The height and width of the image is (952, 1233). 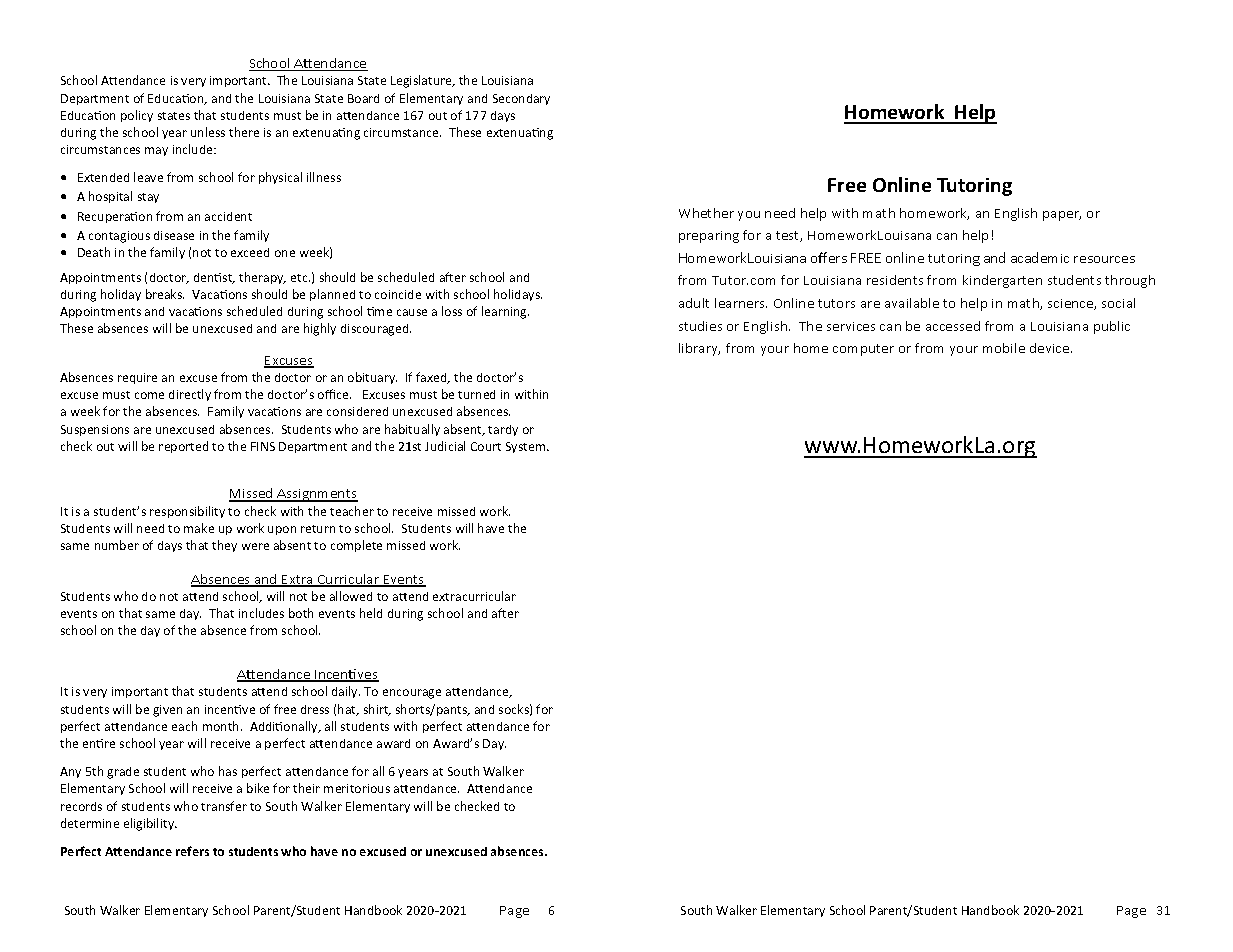 What do you see at coordinates (150, 824) in the image?
I see `eligibility` at bounding box center [150, 824].
